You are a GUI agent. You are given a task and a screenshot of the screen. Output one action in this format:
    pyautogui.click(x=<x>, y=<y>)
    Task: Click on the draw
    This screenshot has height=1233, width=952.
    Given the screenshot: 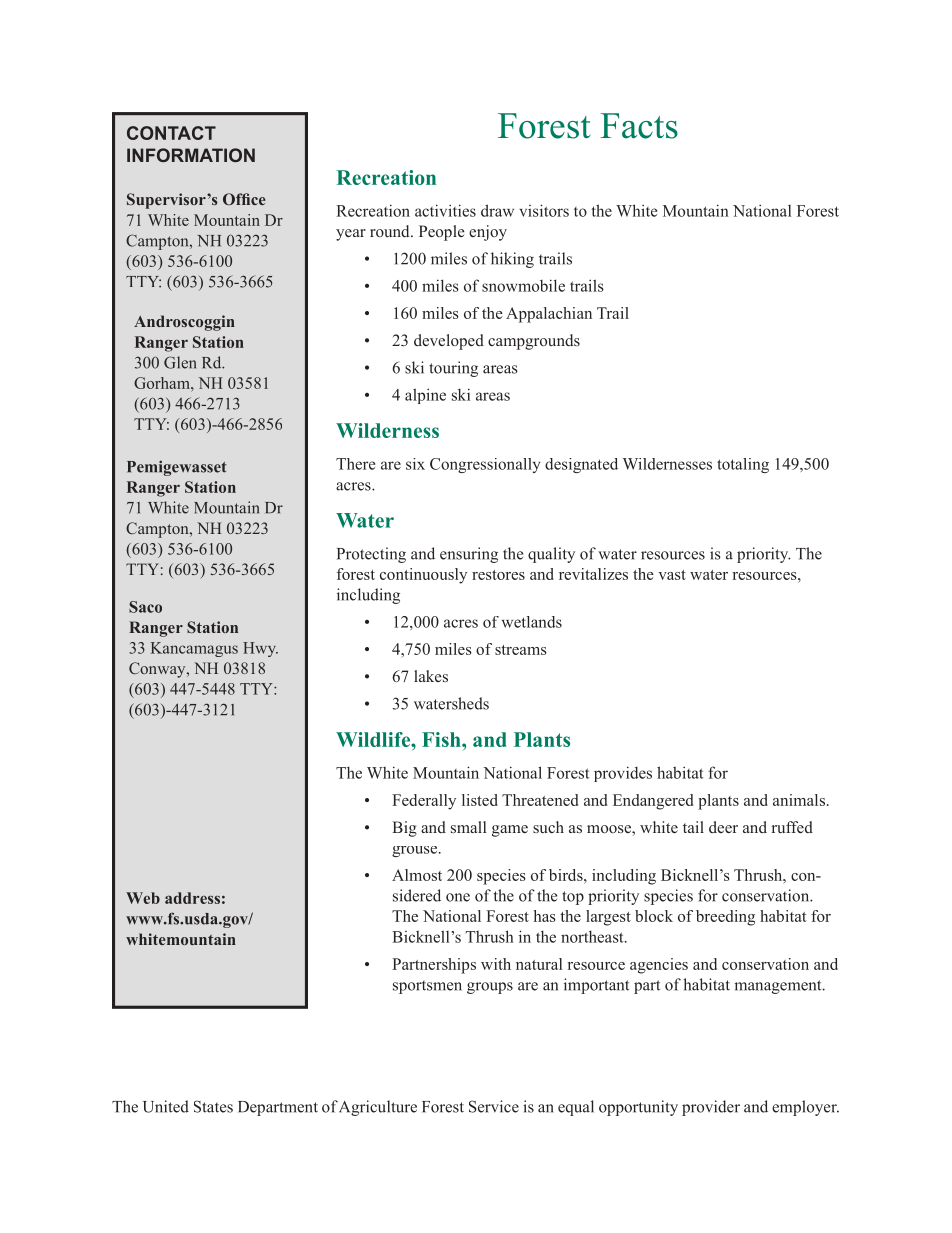 What is the action you would take?
    pyautogui.click(x=497, y=210)
